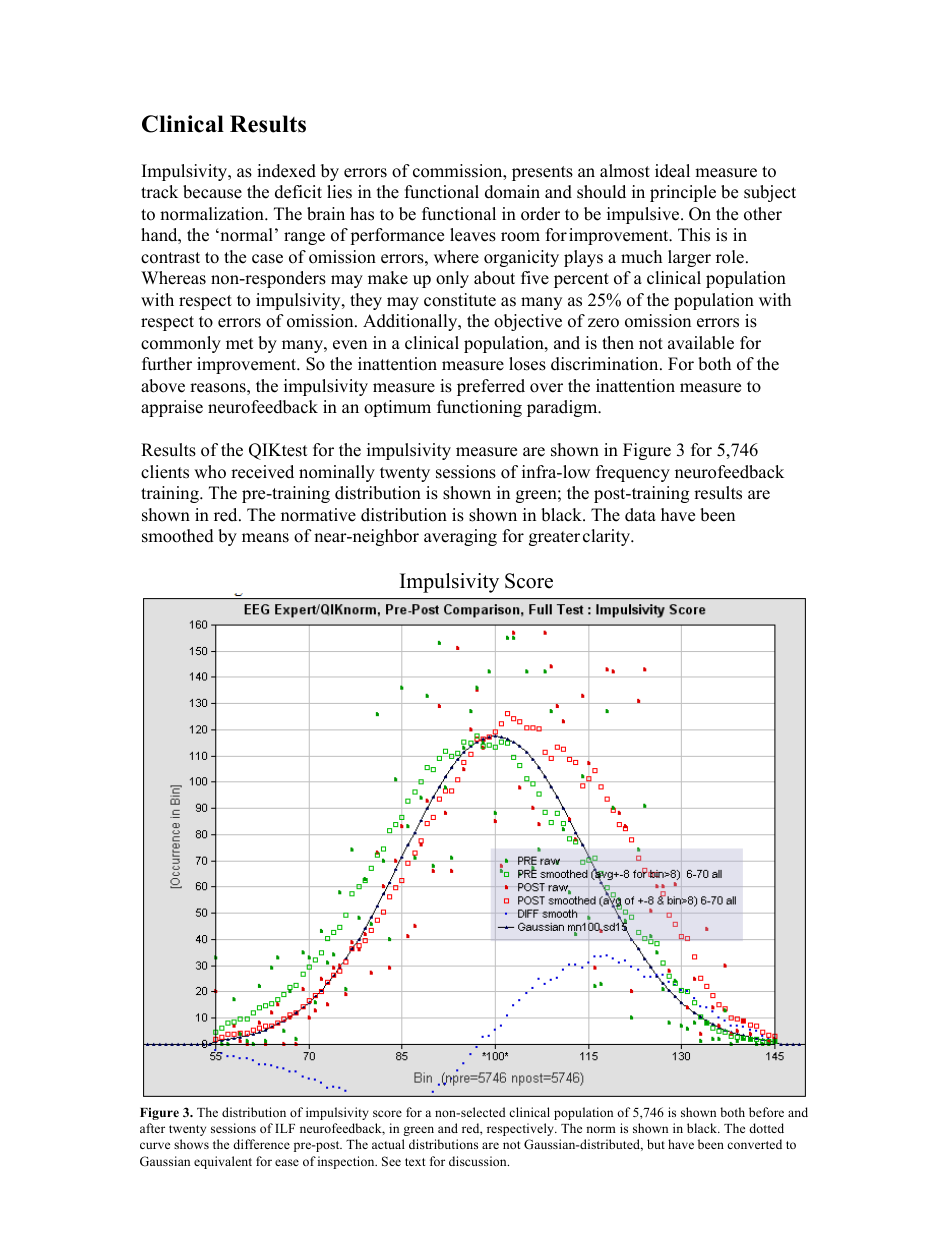  What do you see at coordinates (212, 192) in the document?
I see `because` at bounding box center [212, 192].
